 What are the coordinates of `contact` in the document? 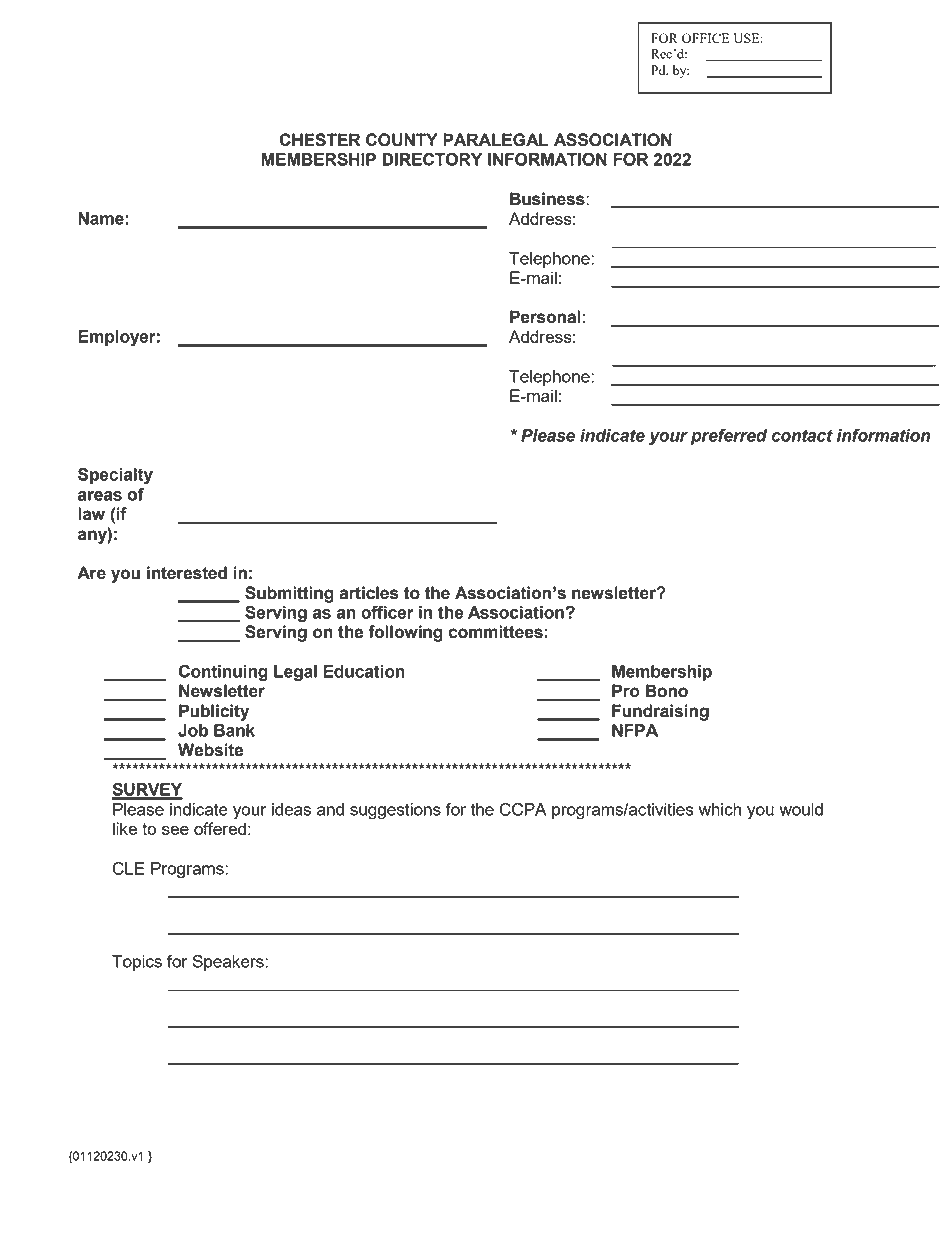 It's located at (802, 435).
